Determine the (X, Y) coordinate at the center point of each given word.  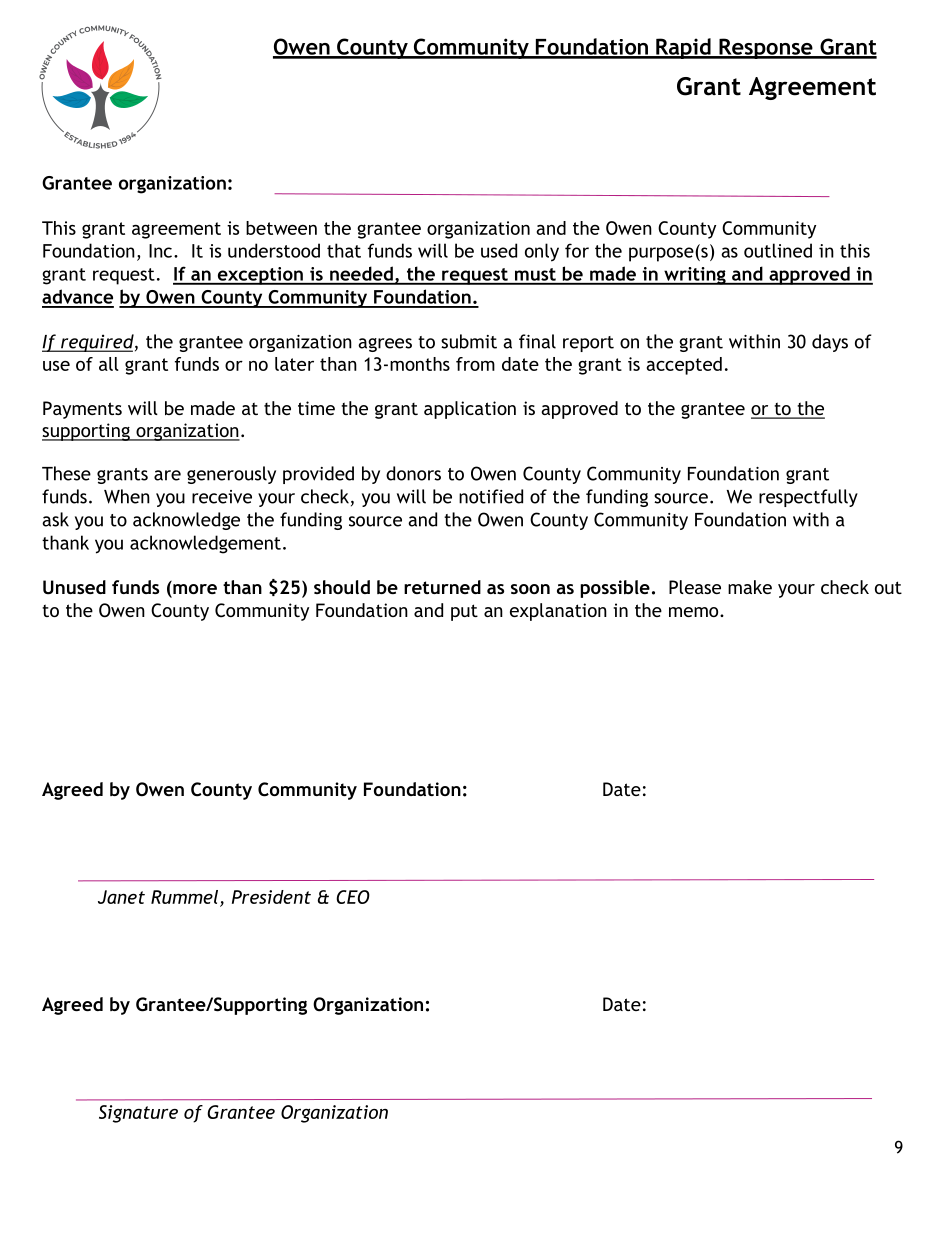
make (750, 587)
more (194, 590)
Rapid (683, 48)
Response (766, 48)
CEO (353, 897)
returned (442, 587)
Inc (160, 251)
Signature (138, 1114)
